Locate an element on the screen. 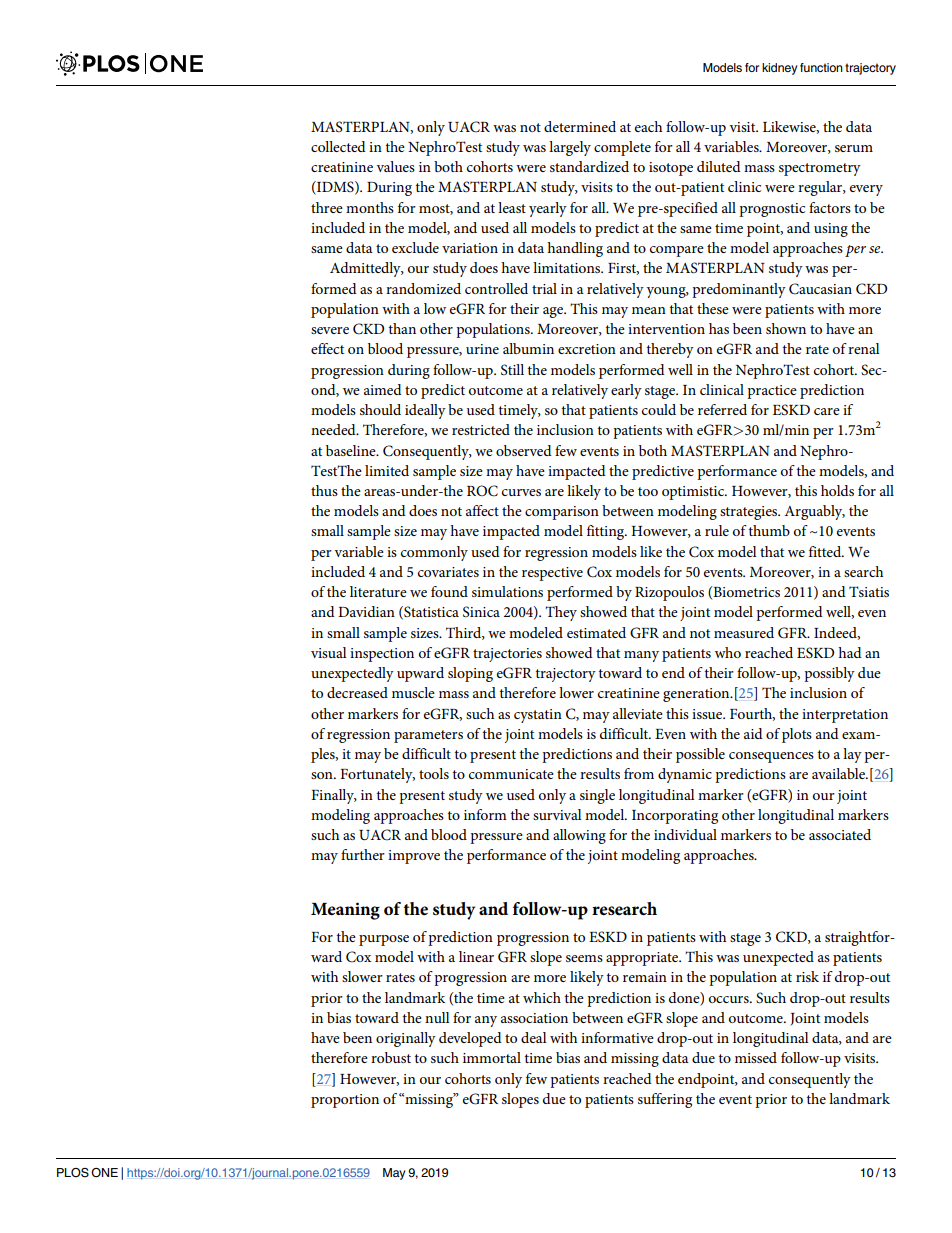 The width and height of the screenshot is (952, 1233). visual is located at coordinates (329, 652).
